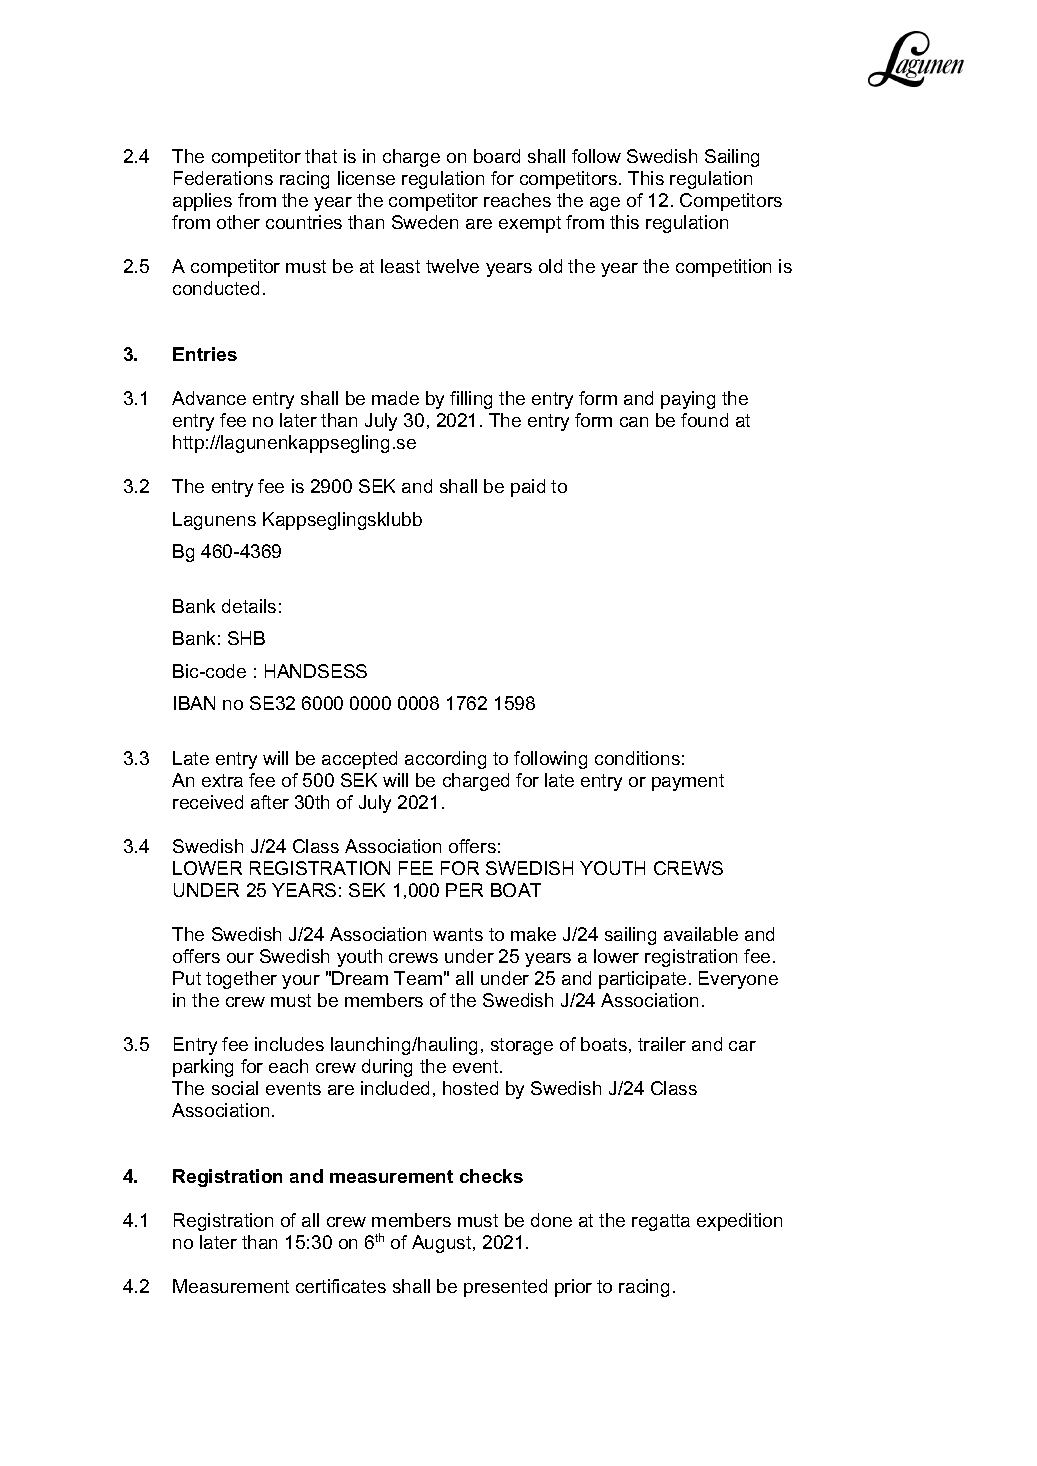 This image has height=1466, width=1037. Describe the element at coordinates (443, 1244) in the image. I see `August` at that location.
